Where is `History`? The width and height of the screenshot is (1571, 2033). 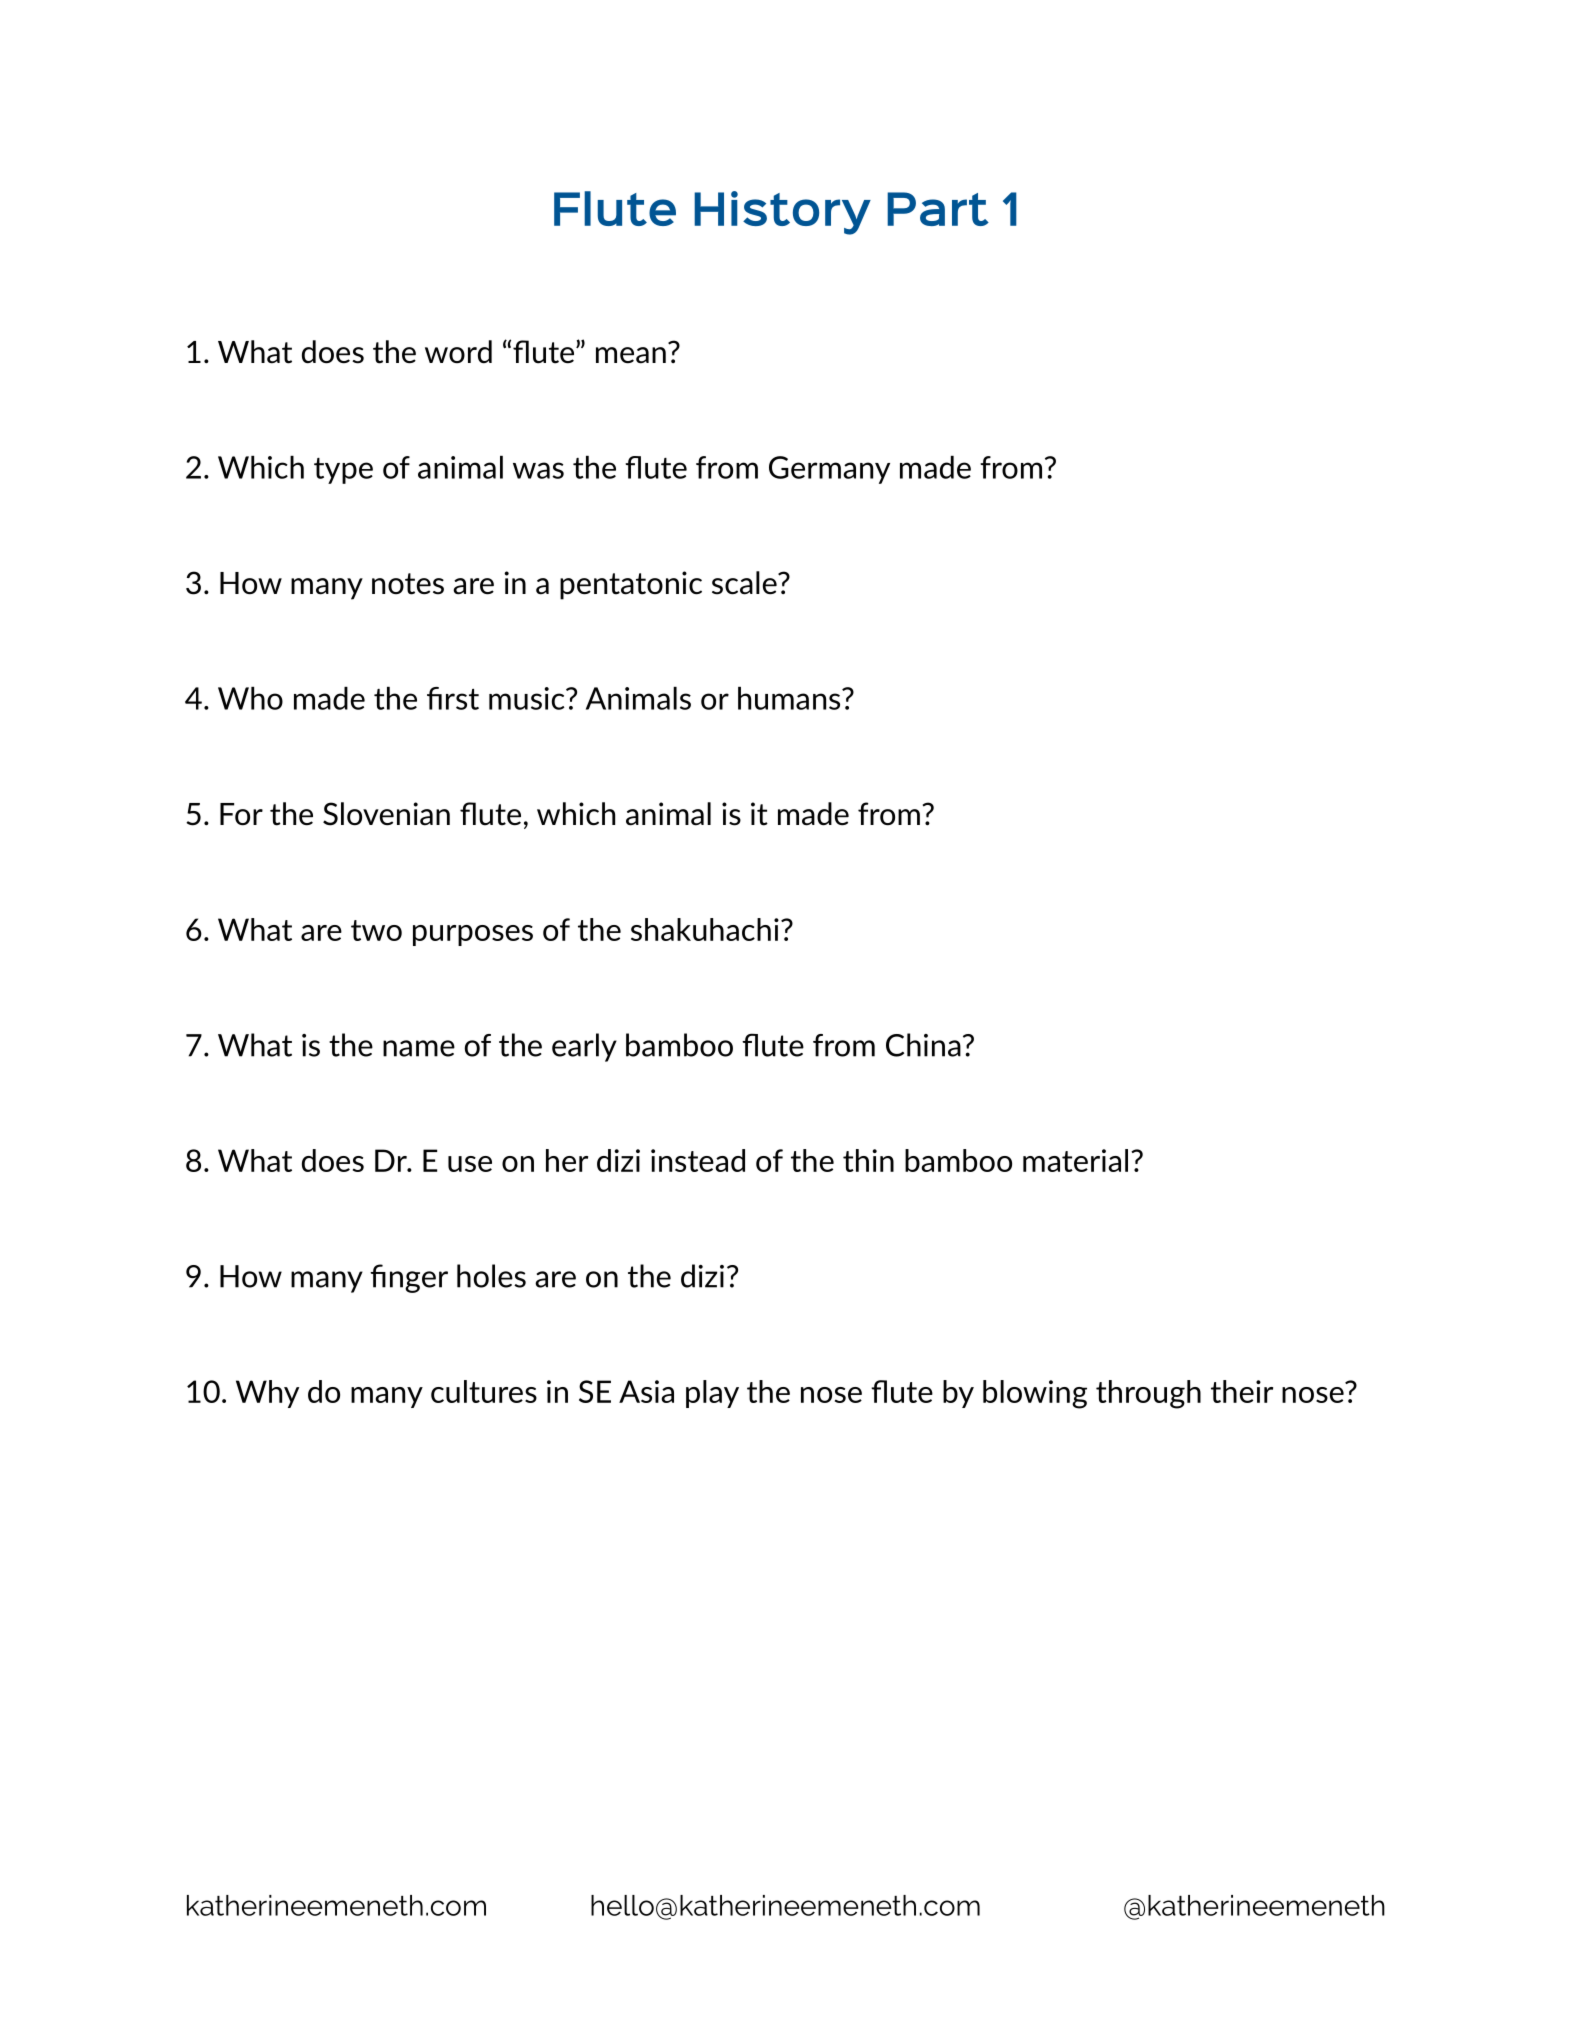 History is located at coordinates (782, 213).
